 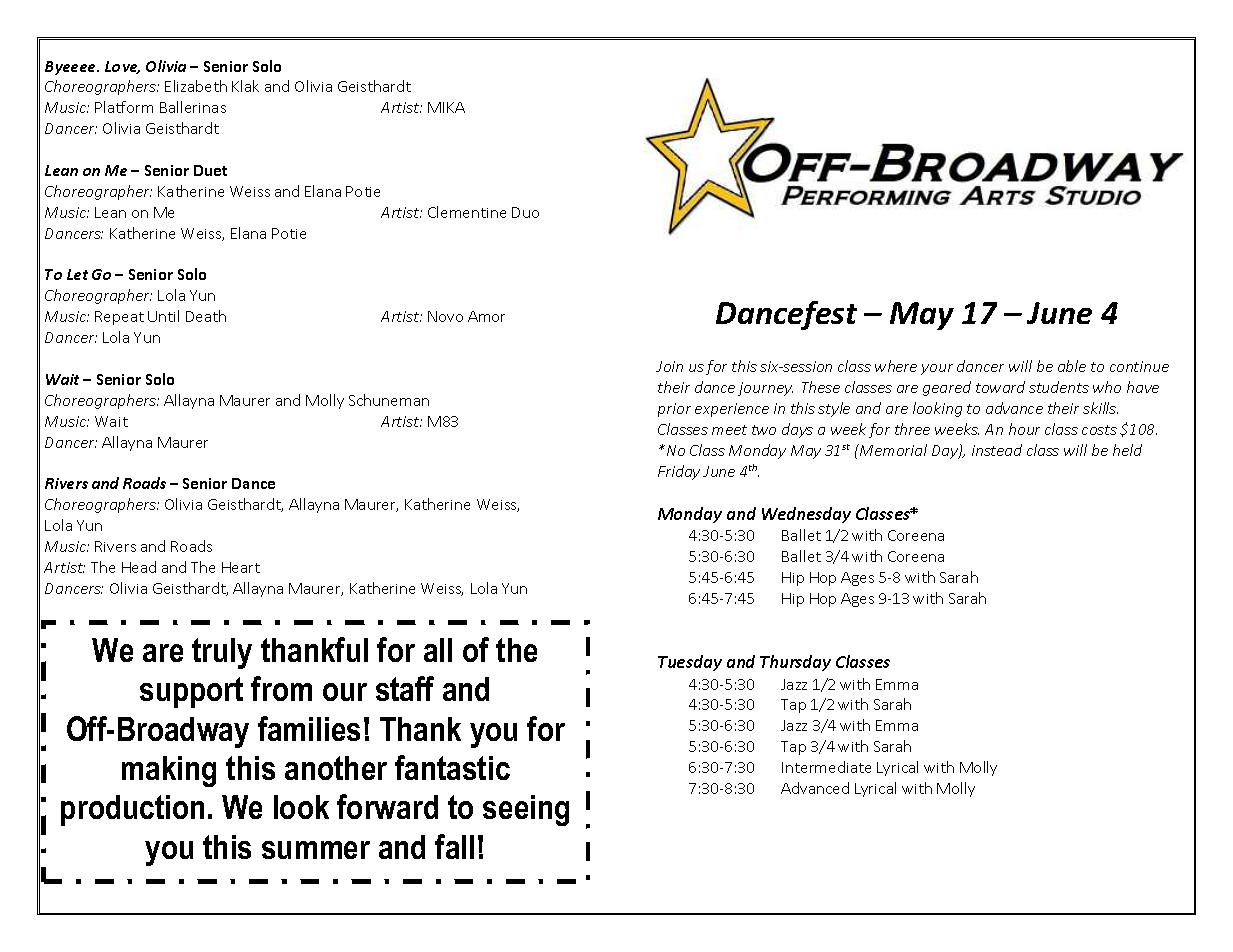 I want to click on summer, so click(x=316, y=850).
